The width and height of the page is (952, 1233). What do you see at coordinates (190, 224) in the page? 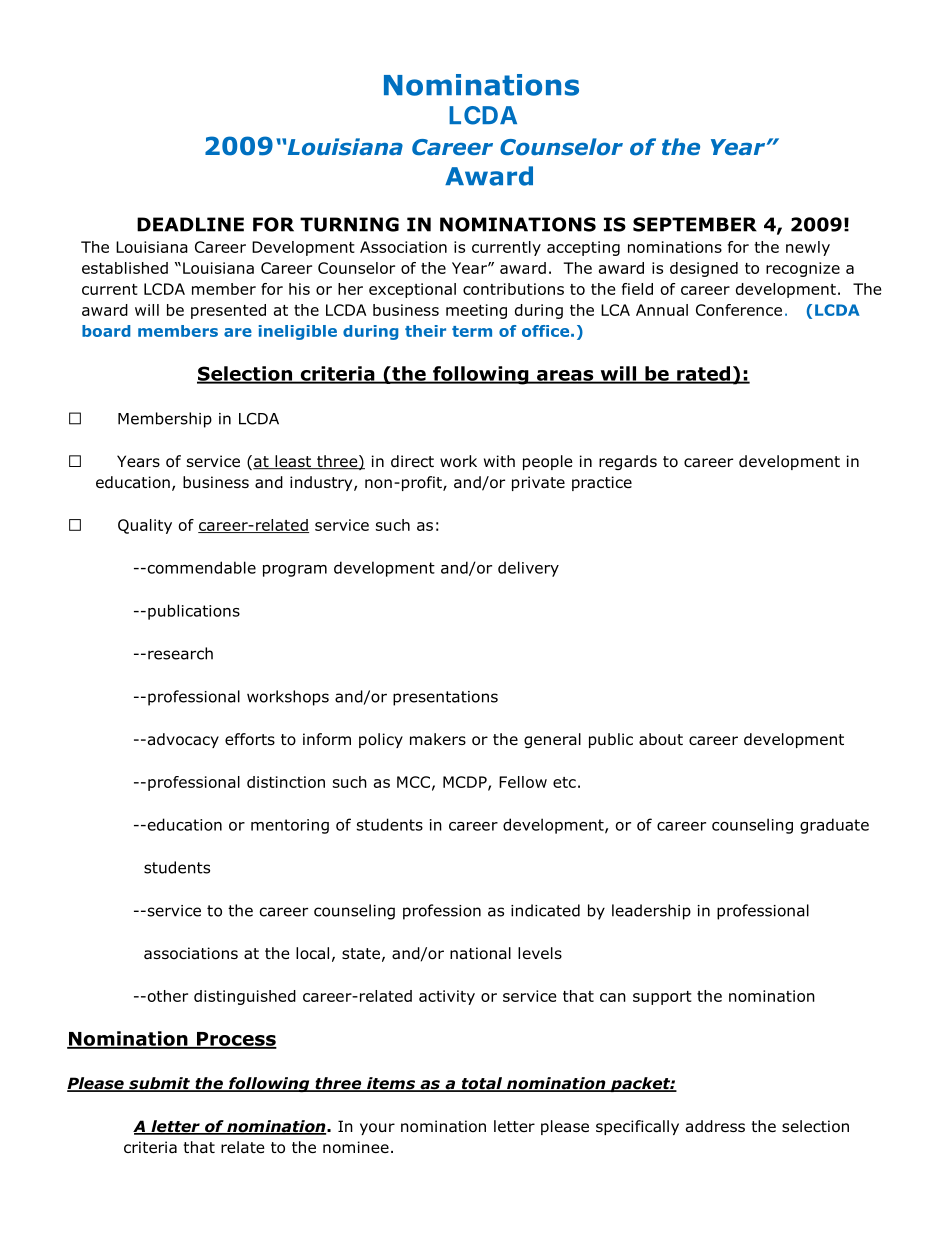
I see `DEADLINE` at bounding box center [190, 224].
